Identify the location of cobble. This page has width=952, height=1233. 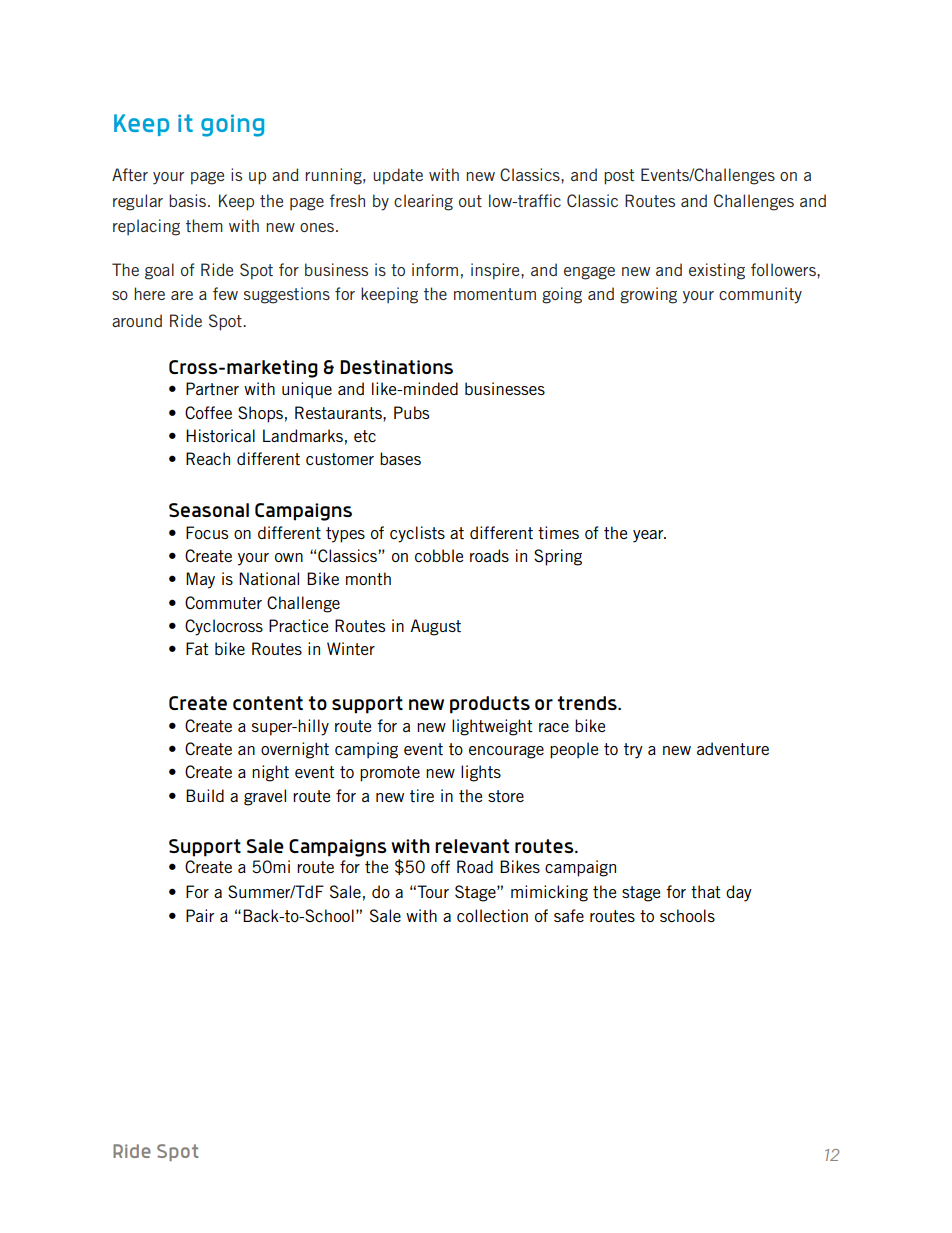
(439, 555).
